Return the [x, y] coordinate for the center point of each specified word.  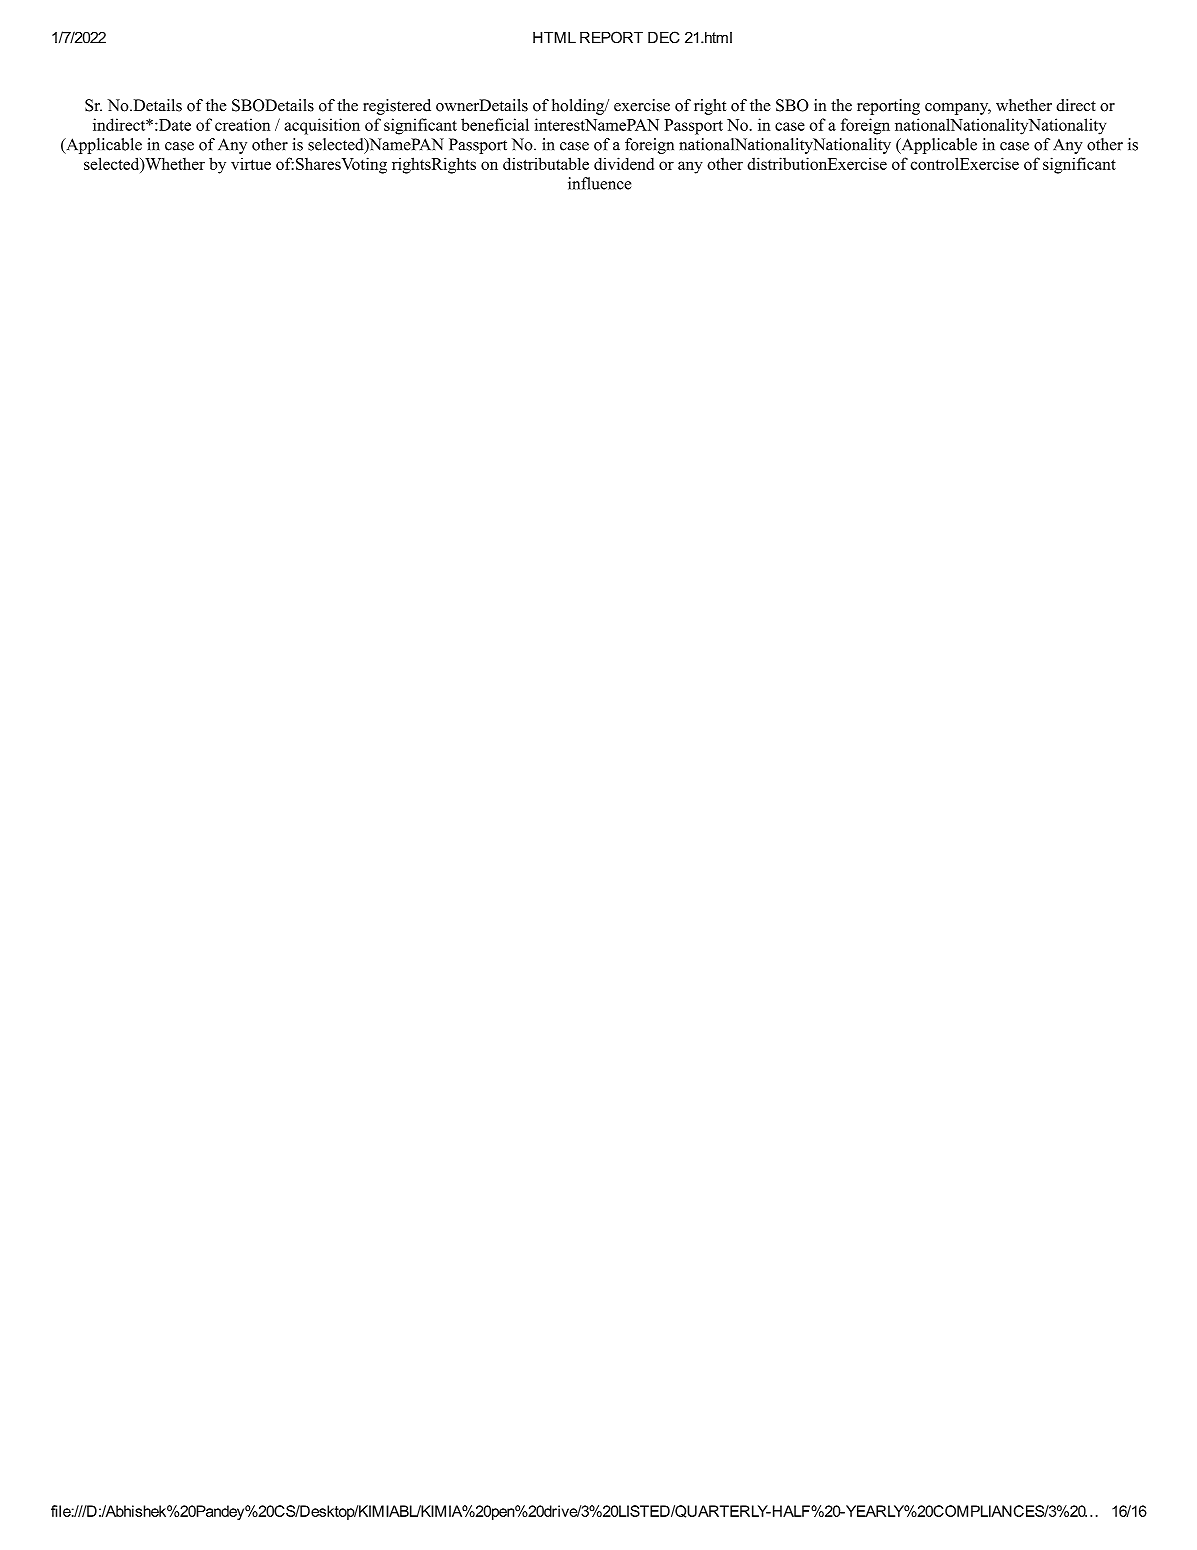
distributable [546, 163]
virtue [251, 164]
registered [397, 107]
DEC [664, 37]
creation [242, 124]
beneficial [495, 124]
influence [599, 183]
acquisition [322, 126]
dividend [624, 163]
